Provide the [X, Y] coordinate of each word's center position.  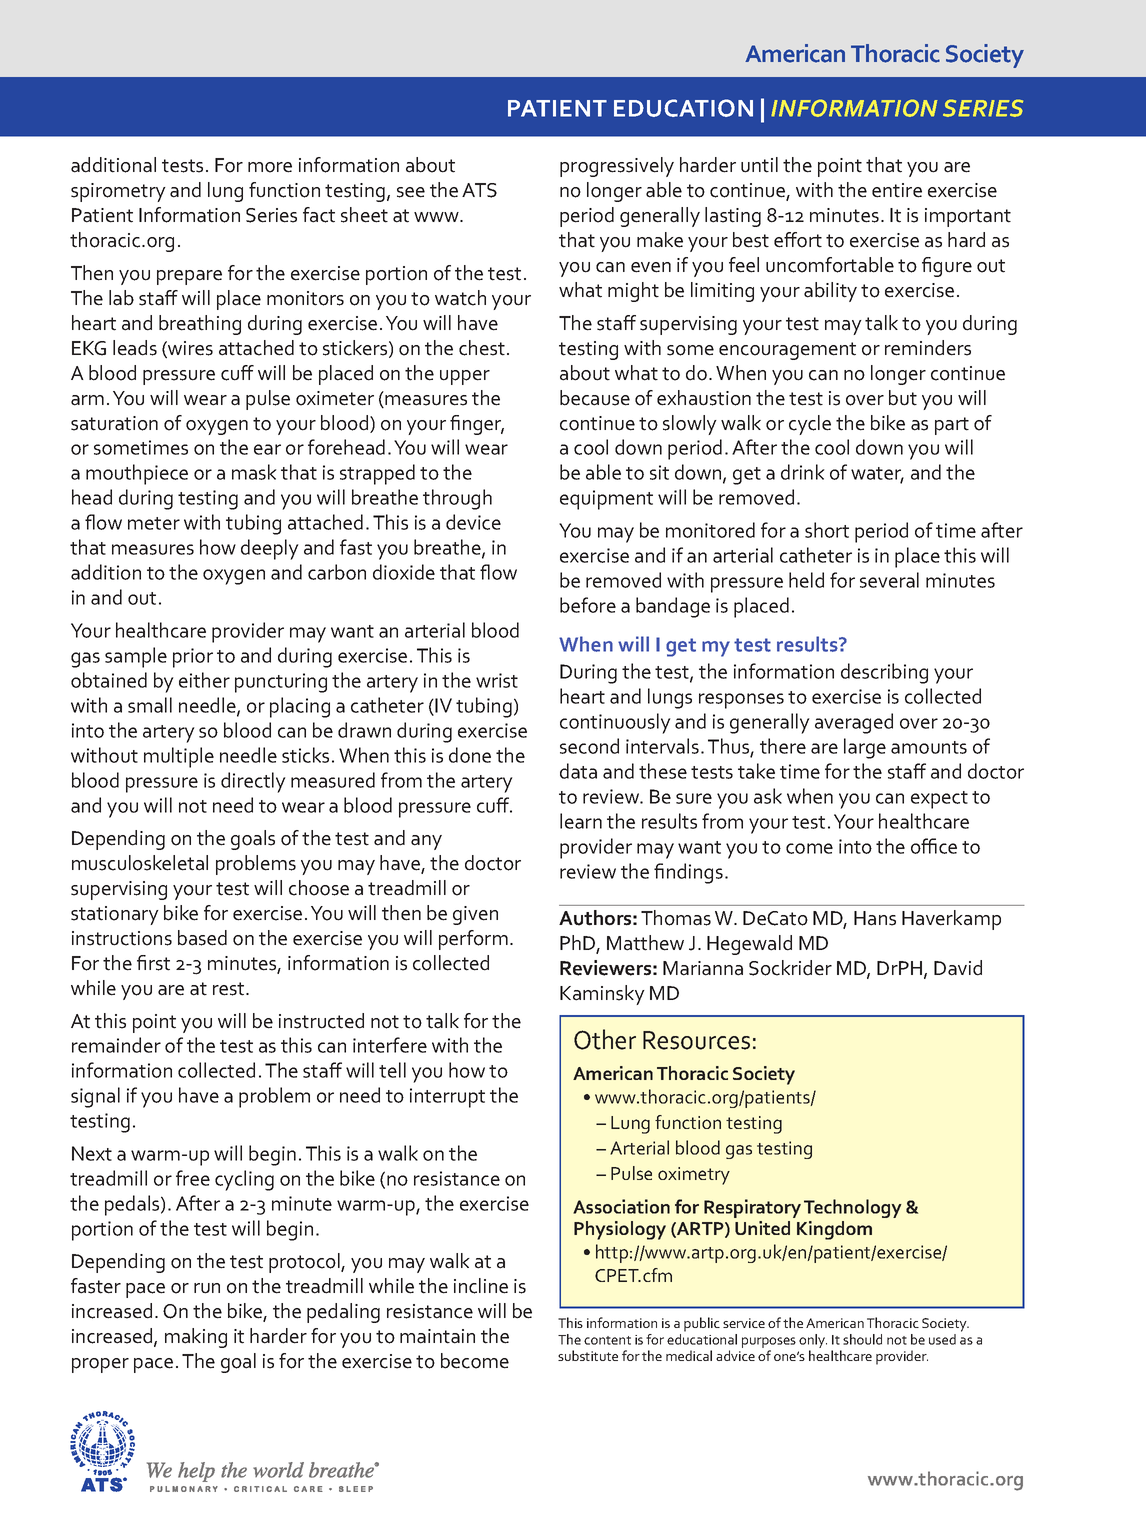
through [457, 499]
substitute [588, 1355]
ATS [479, 190]
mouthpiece [137, 474]
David [958, 968]
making [196, 1338]
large [865, 748]
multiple [179, 757]
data [578, 771]
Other [605, 1039]
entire [897, 190]
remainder [116, 1045]
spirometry [118, 192]
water [877, 475]
